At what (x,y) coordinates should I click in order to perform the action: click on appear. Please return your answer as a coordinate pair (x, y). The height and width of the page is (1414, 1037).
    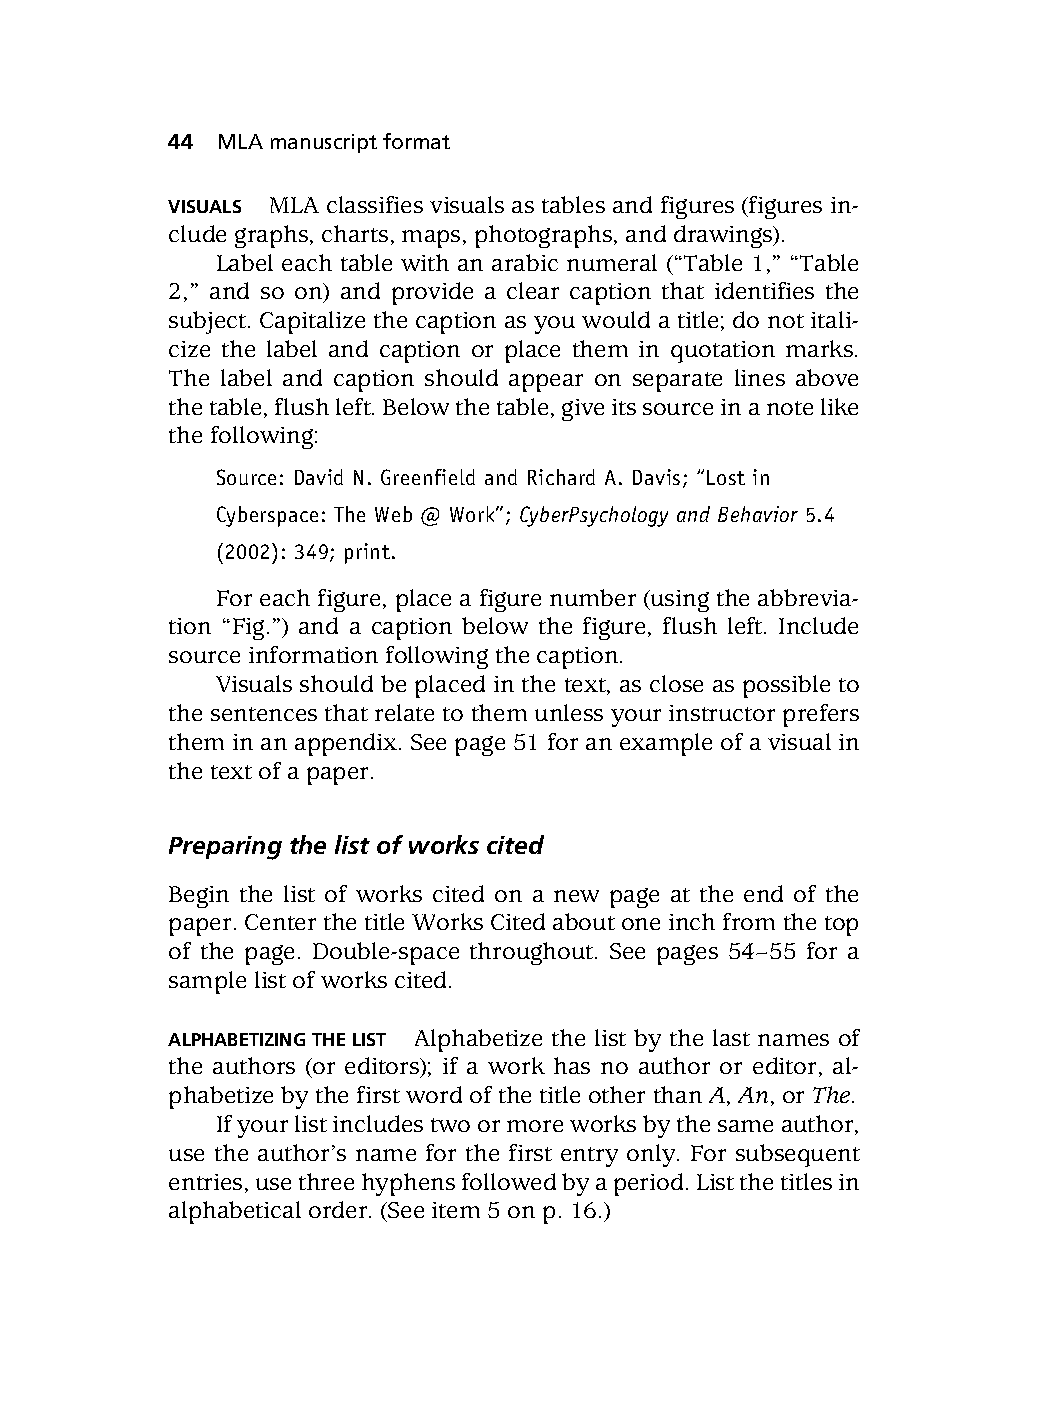
    Looking at the image, I should click on (546, 383).
